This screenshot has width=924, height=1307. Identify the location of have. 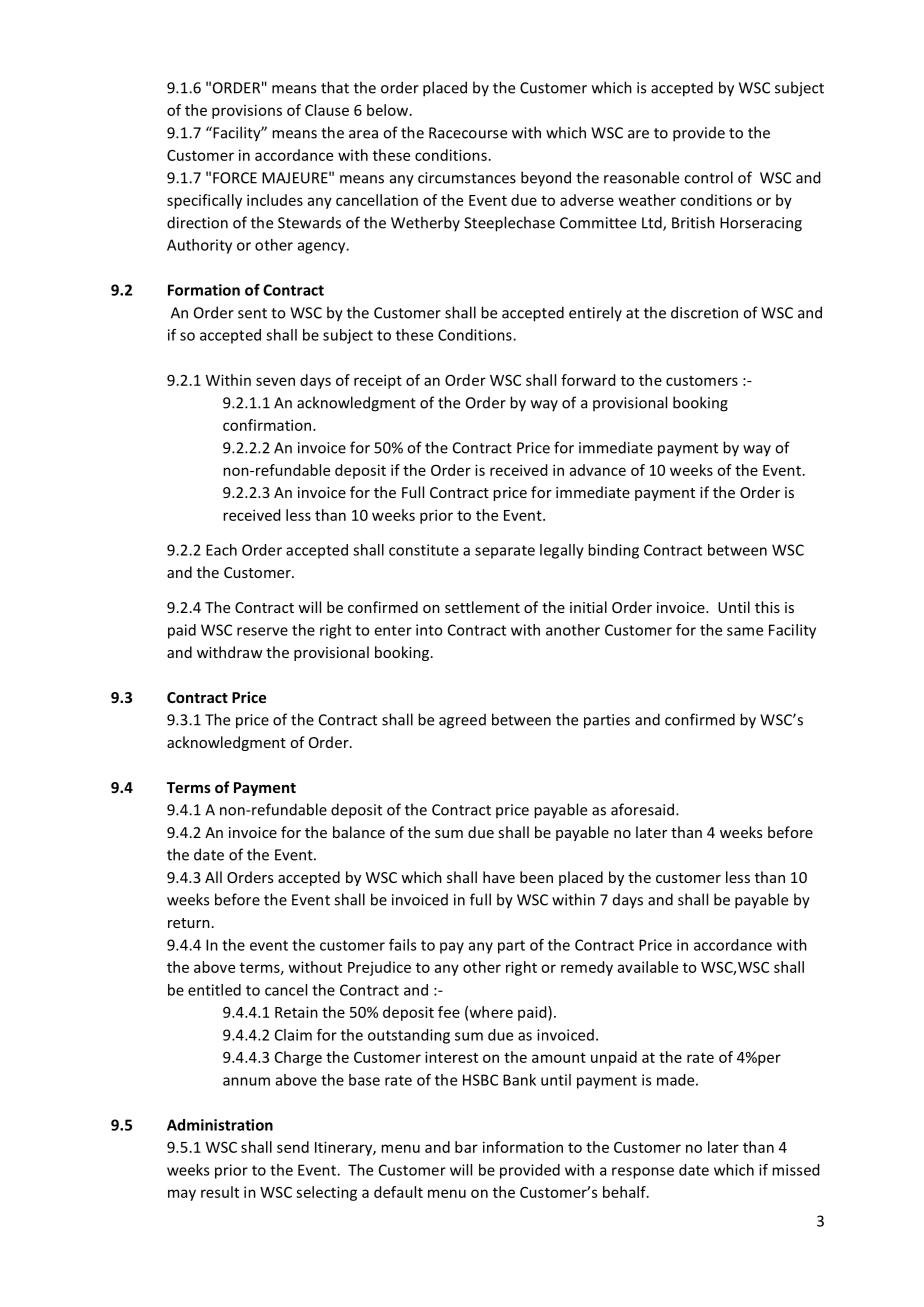
(499, 877).
